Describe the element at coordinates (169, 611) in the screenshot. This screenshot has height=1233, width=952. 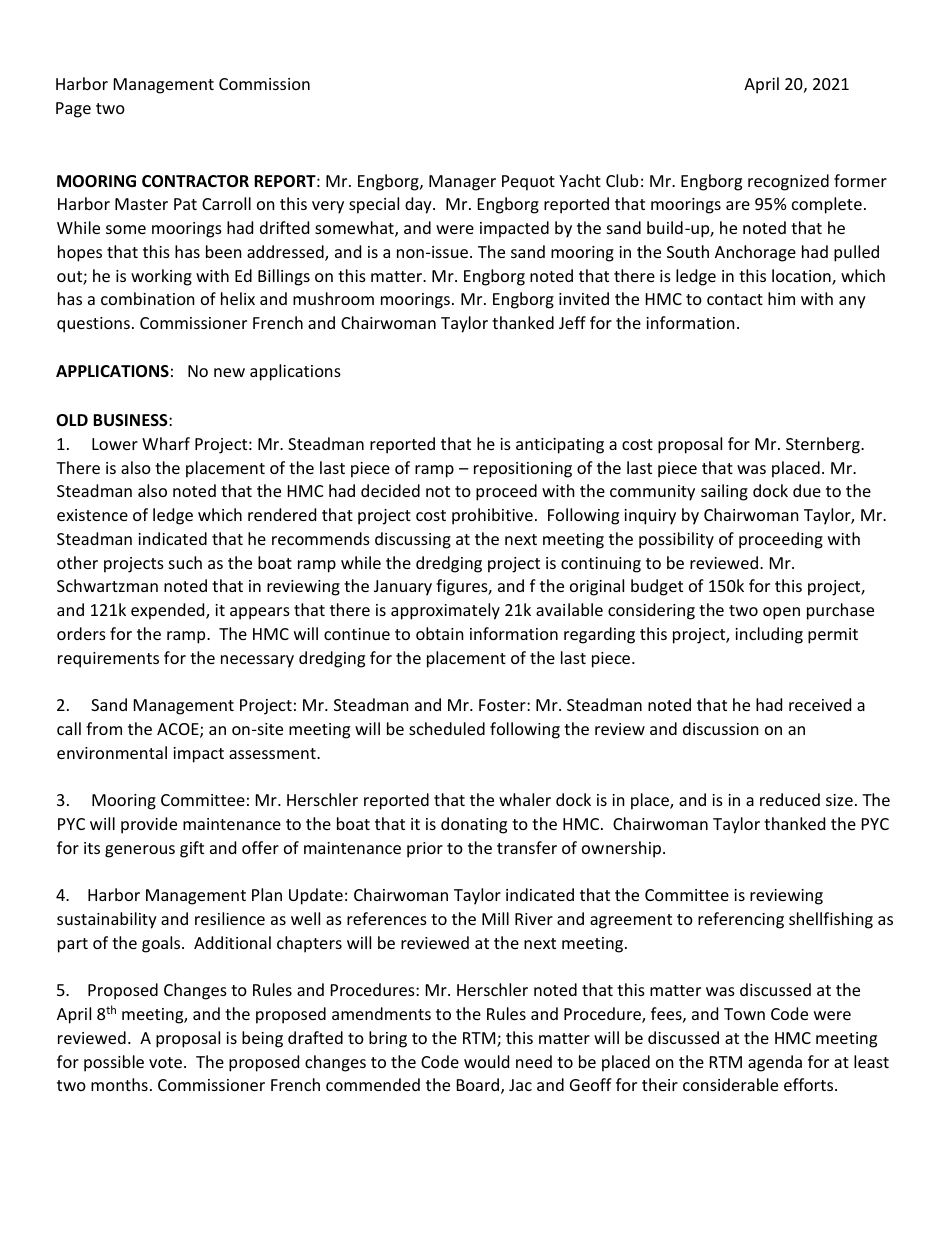
I see `expended` at that location.
